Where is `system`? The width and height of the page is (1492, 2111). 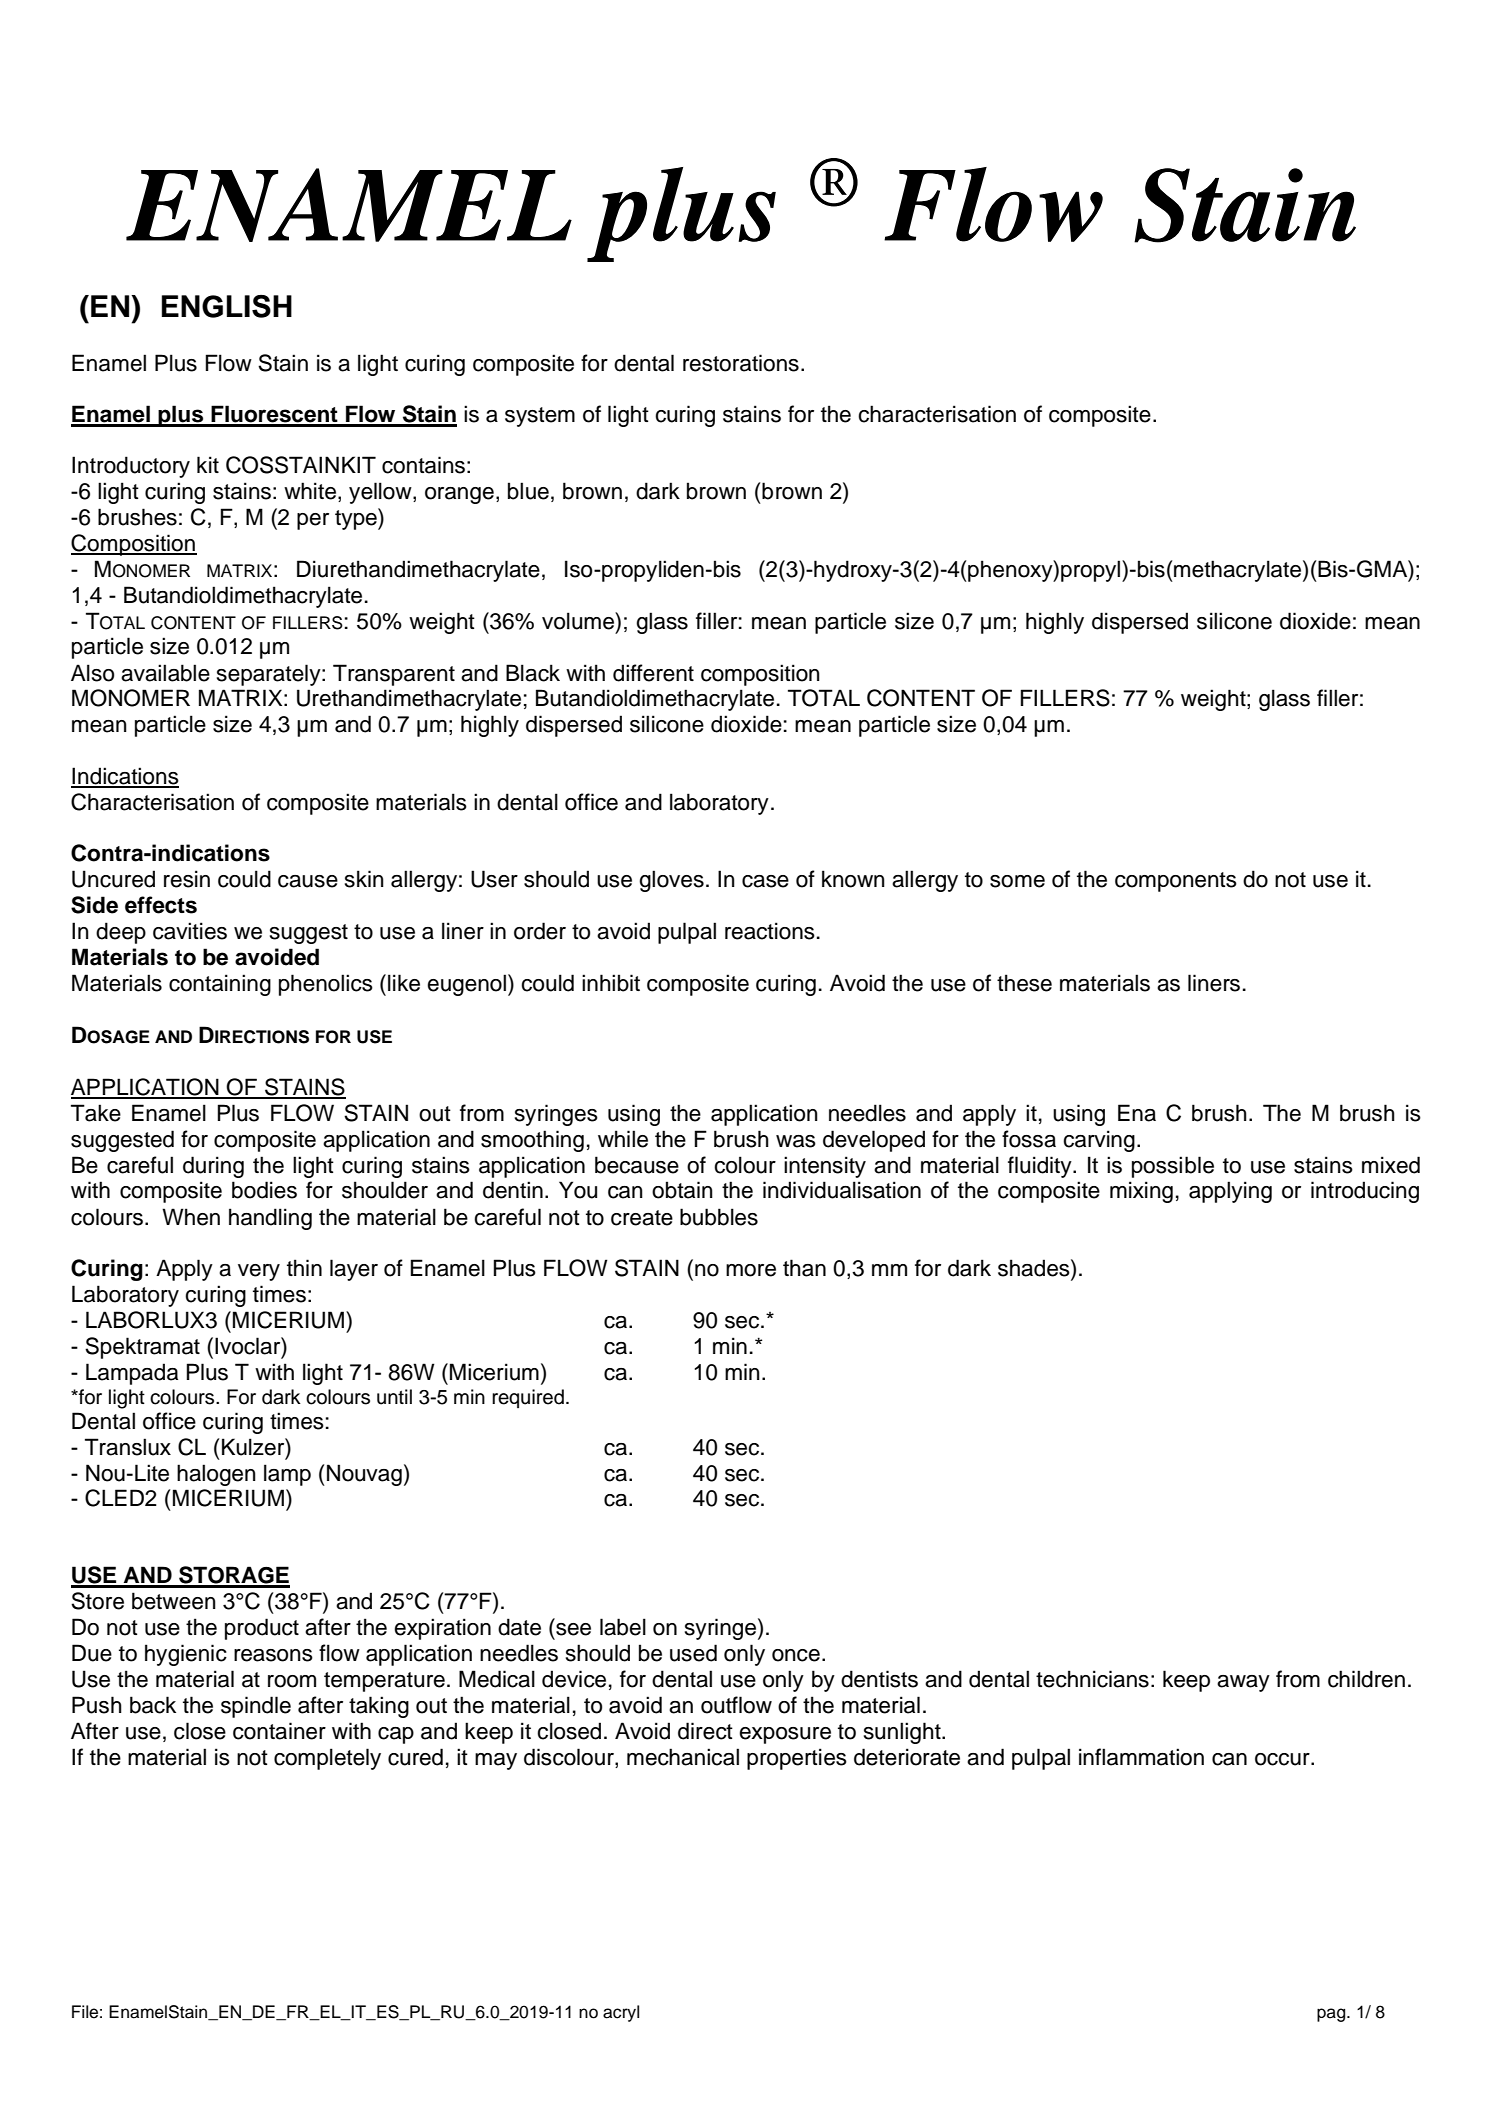
system is located at coordinates (540, 417).
